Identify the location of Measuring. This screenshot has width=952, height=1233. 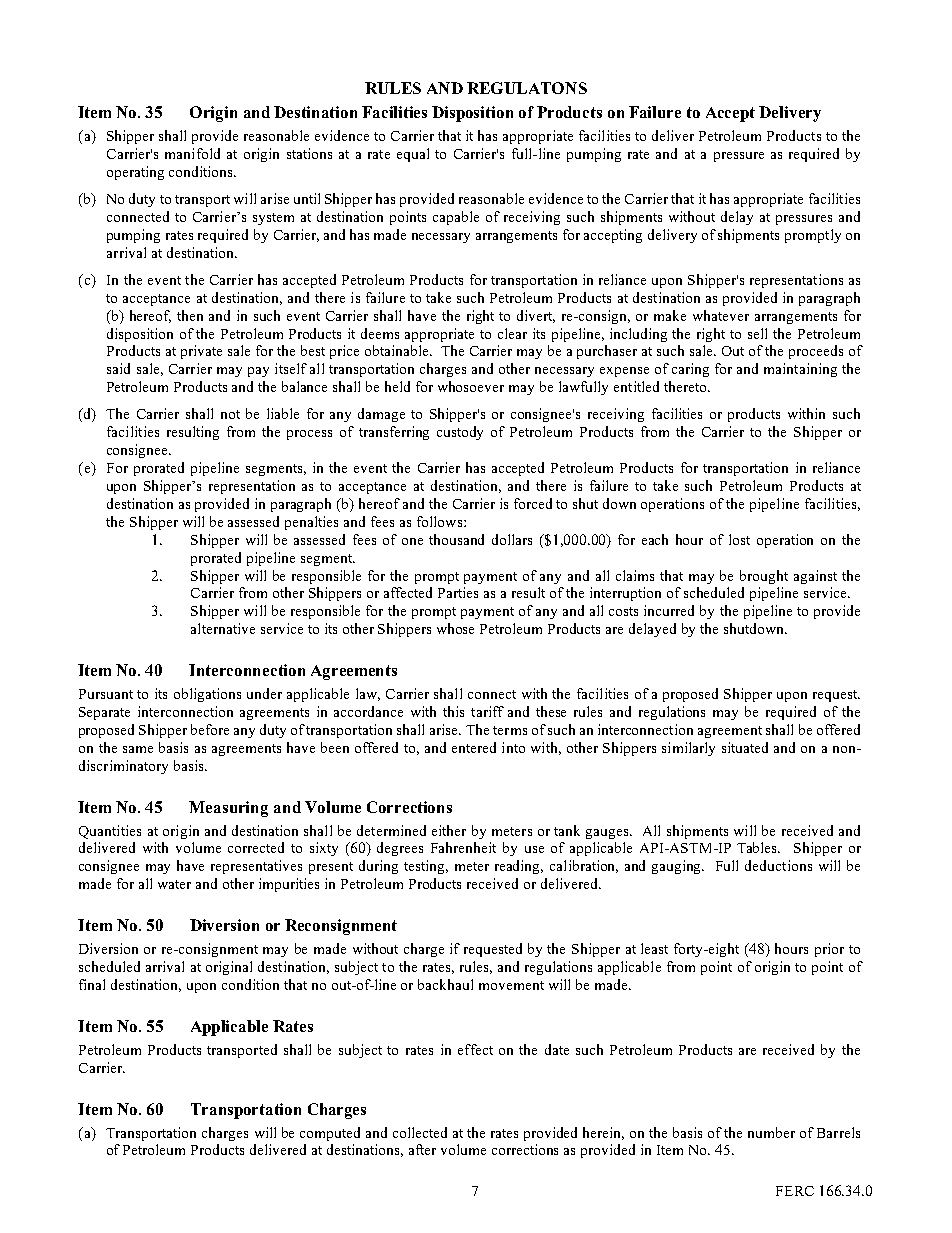
(228, 809).
